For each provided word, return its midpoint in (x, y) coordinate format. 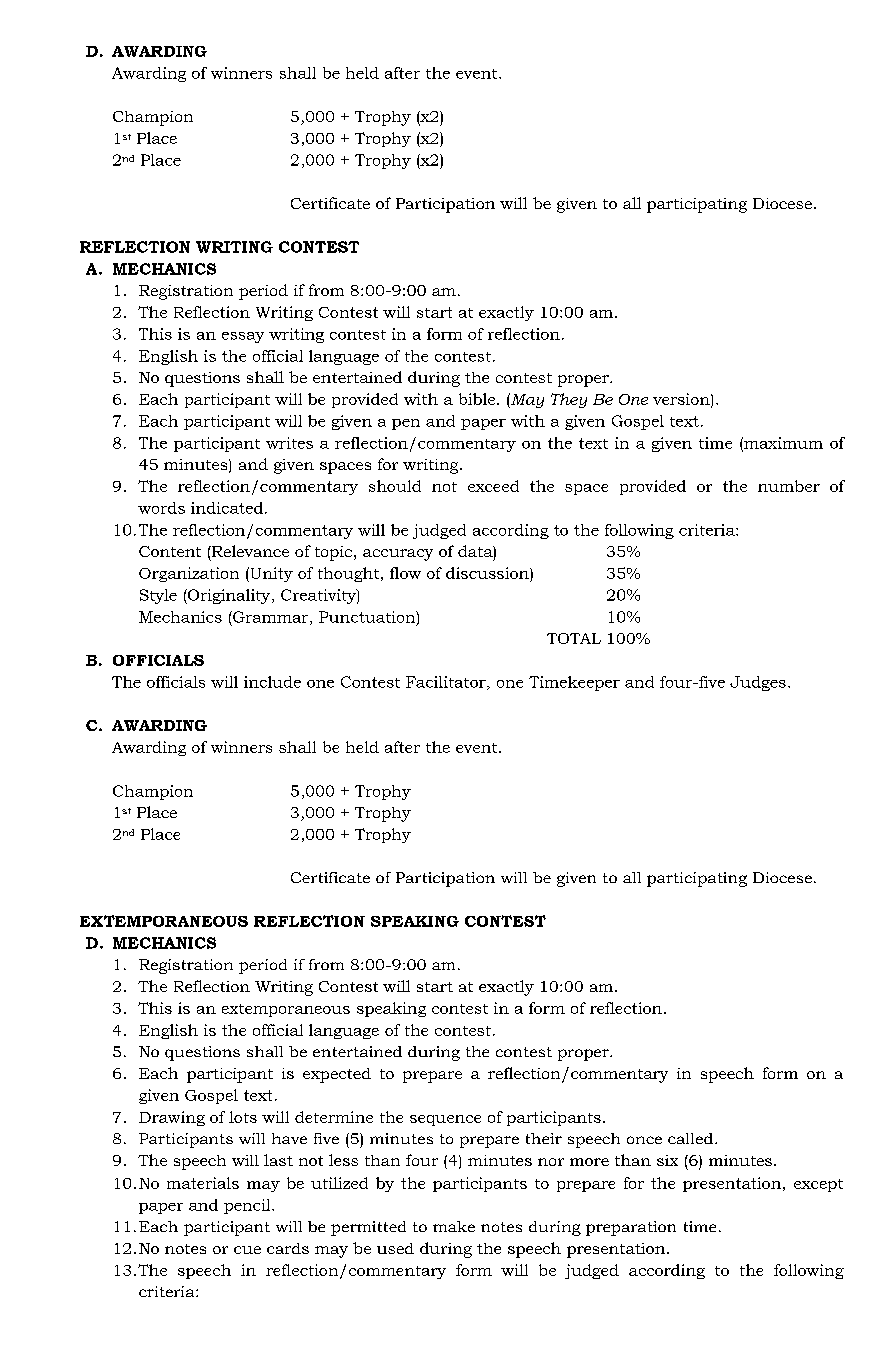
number (789, 486)
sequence (445, 1120)
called (692, 1138)
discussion (488, 573)
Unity (270, 574)
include (272, 682)
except (818, 1185)
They (569, 400)
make (454, 1226)
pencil (248, 1206)
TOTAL (574, 638)
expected (337, 1075)
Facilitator (447, 683)
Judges (758, 683)
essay (243, 337)
